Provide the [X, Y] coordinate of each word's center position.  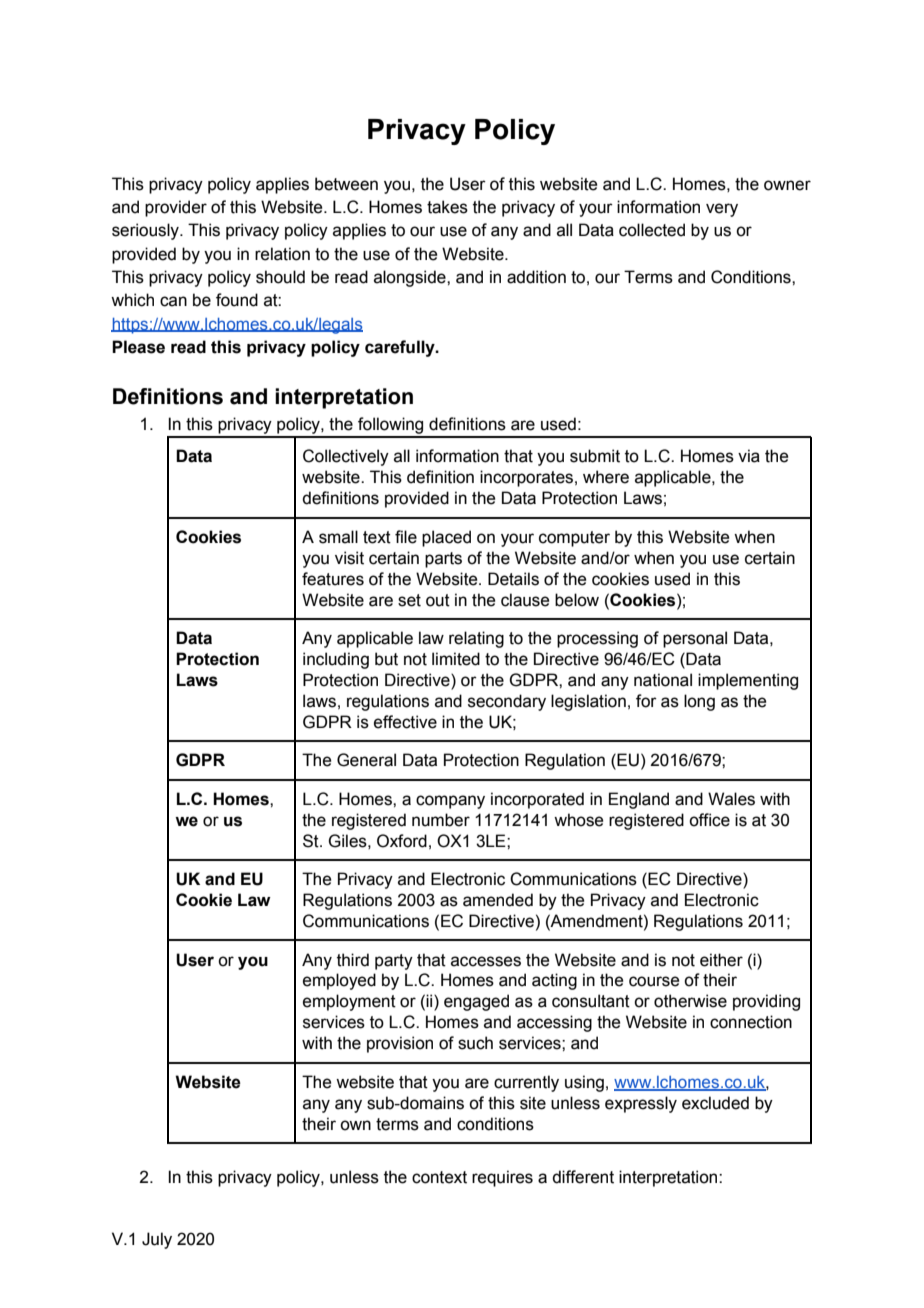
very [722, 210]
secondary [507, 702]
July [157, 1240]
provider [176, 208]
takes [447, 207]
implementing [748, 681]
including [336, 660]
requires [502, 1178]
